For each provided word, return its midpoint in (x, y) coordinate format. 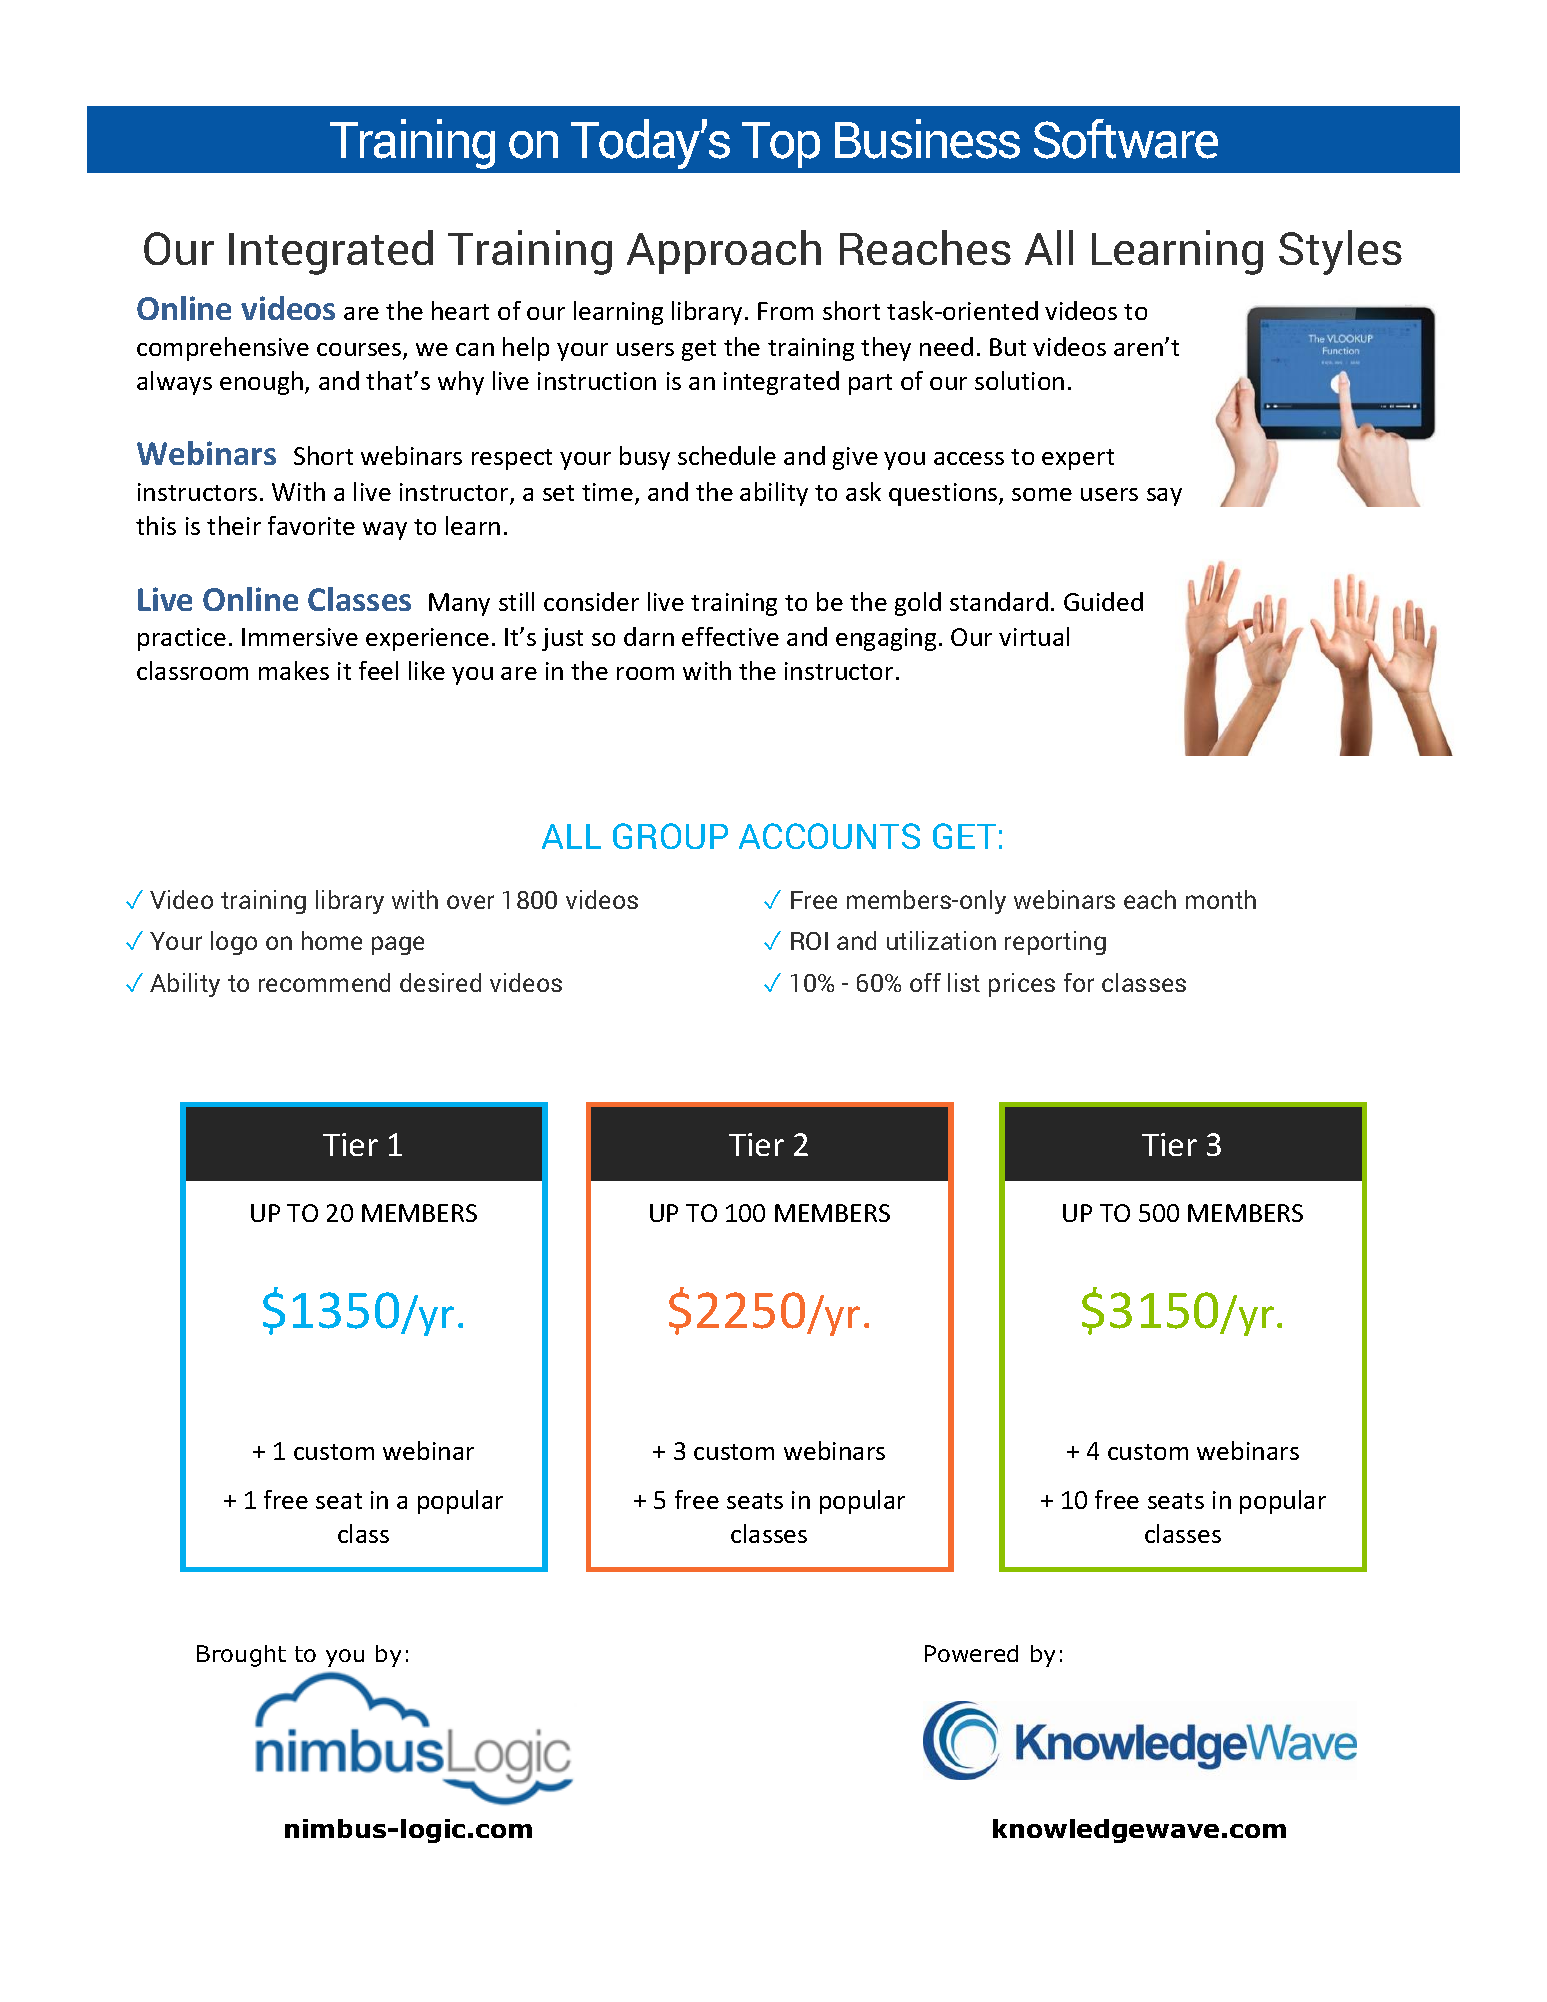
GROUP (670, 836)
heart (460, 310)
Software (1126, 139)
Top (781, 145)
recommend (324, 982)
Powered (971, 1653)
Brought (241, 1656)
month (1221, 899)
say (1164, 497)
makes (294, 670)
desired (440, 982)
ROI (809, 941)
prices (1022, 985)
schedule (727, 455)
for (1079, 982)
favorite (311, 525)
